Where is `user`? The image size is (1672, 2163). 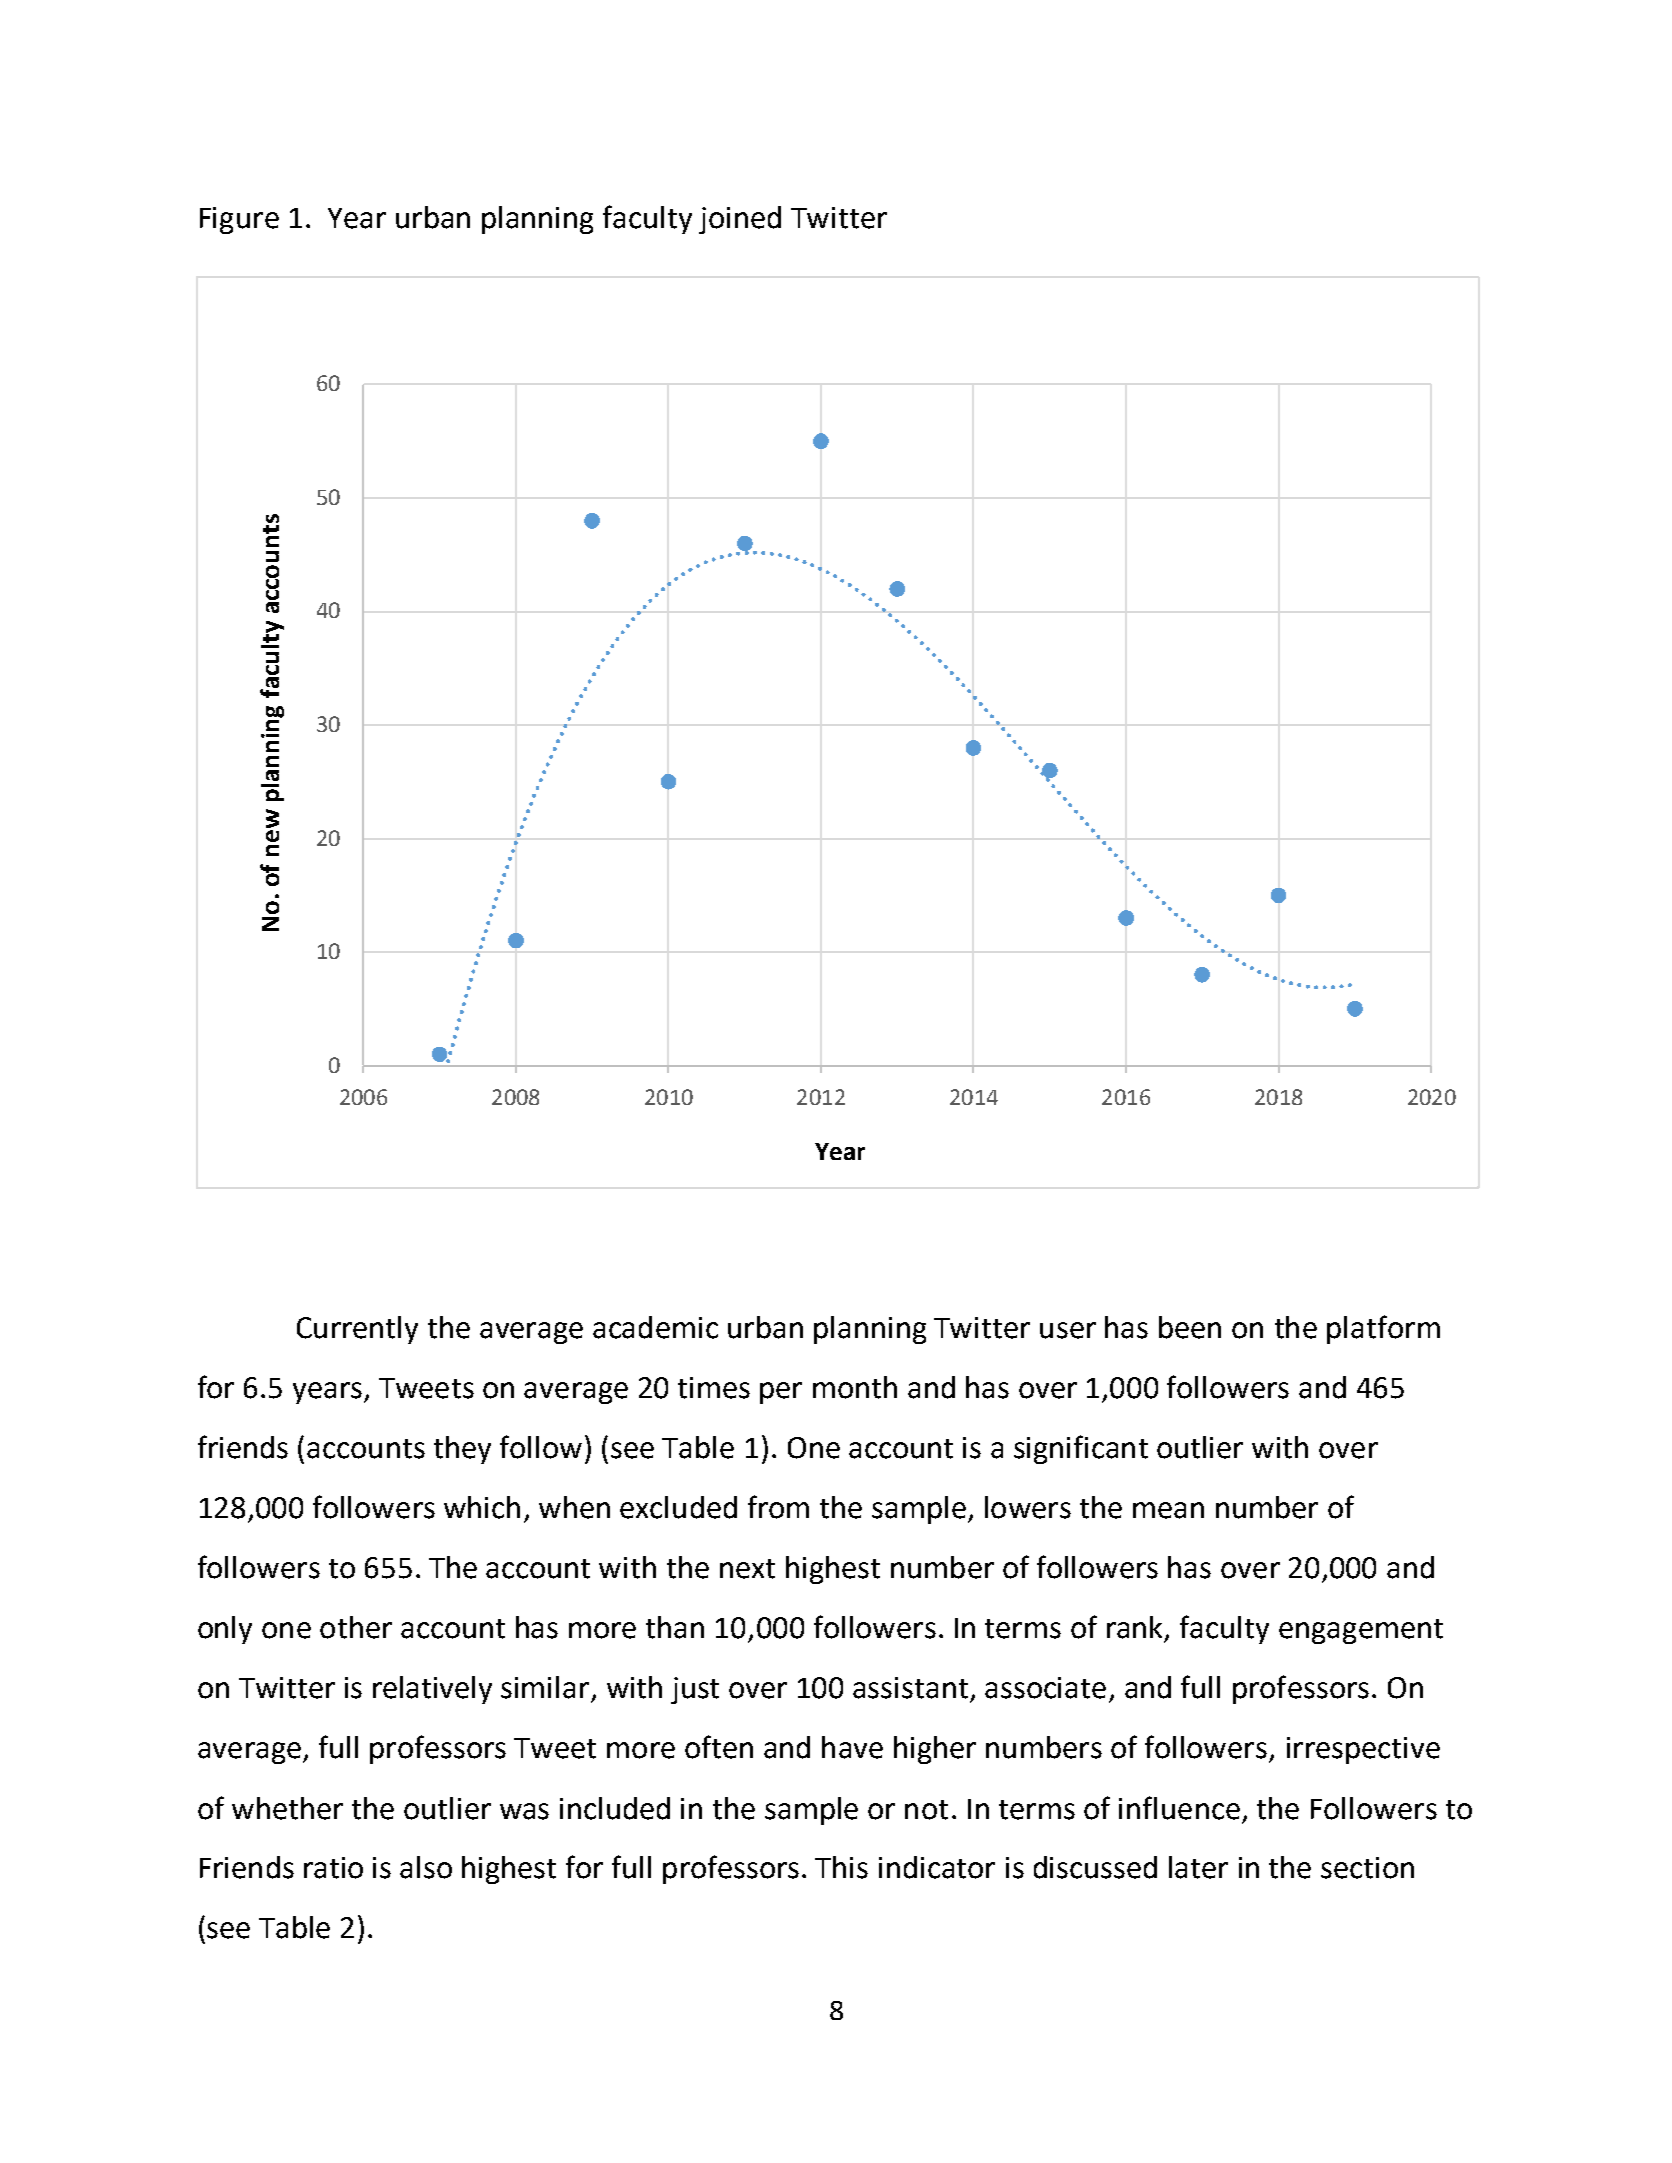
user is located at coordinates (1068, 1330).
